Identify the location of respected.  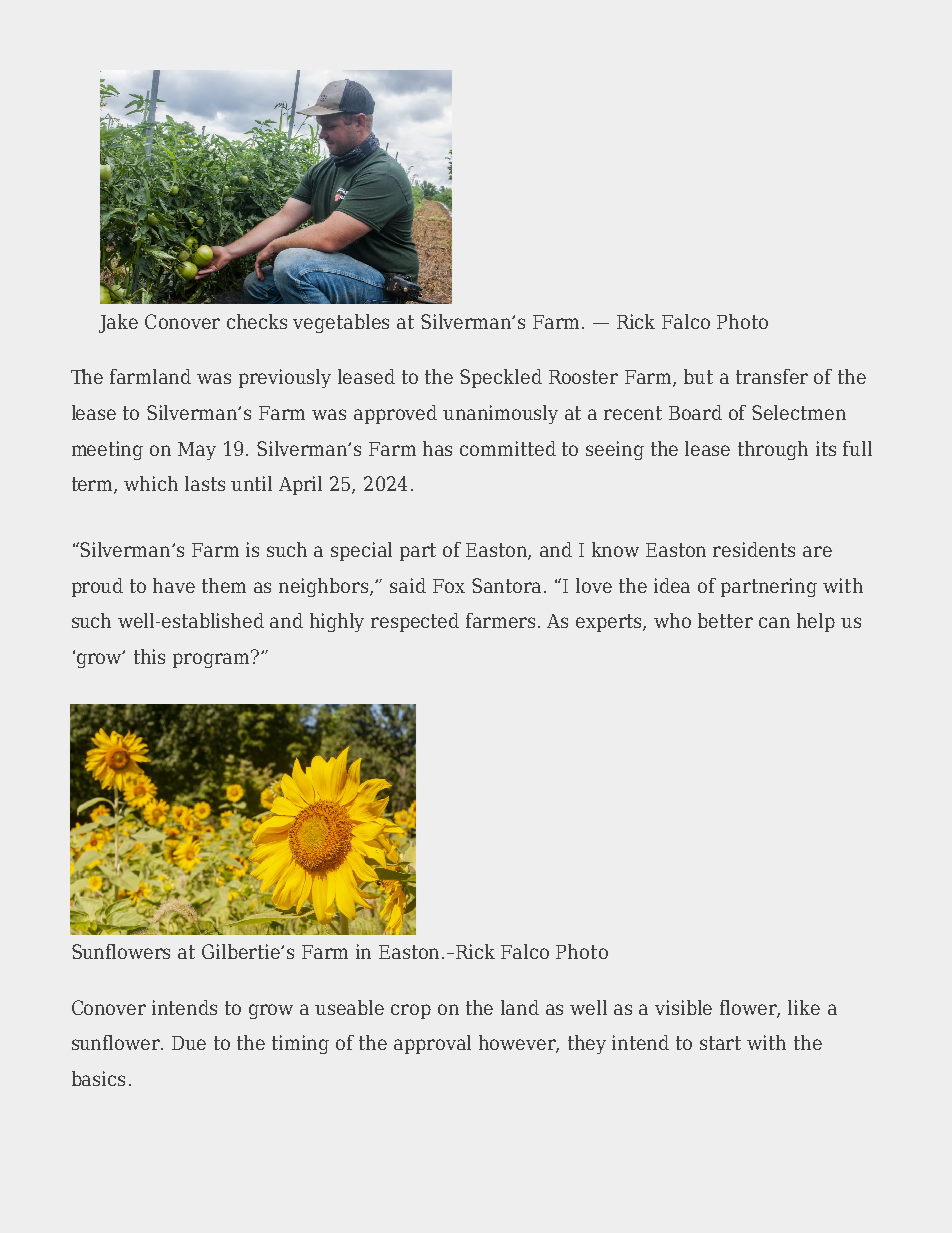
(415, 622).
